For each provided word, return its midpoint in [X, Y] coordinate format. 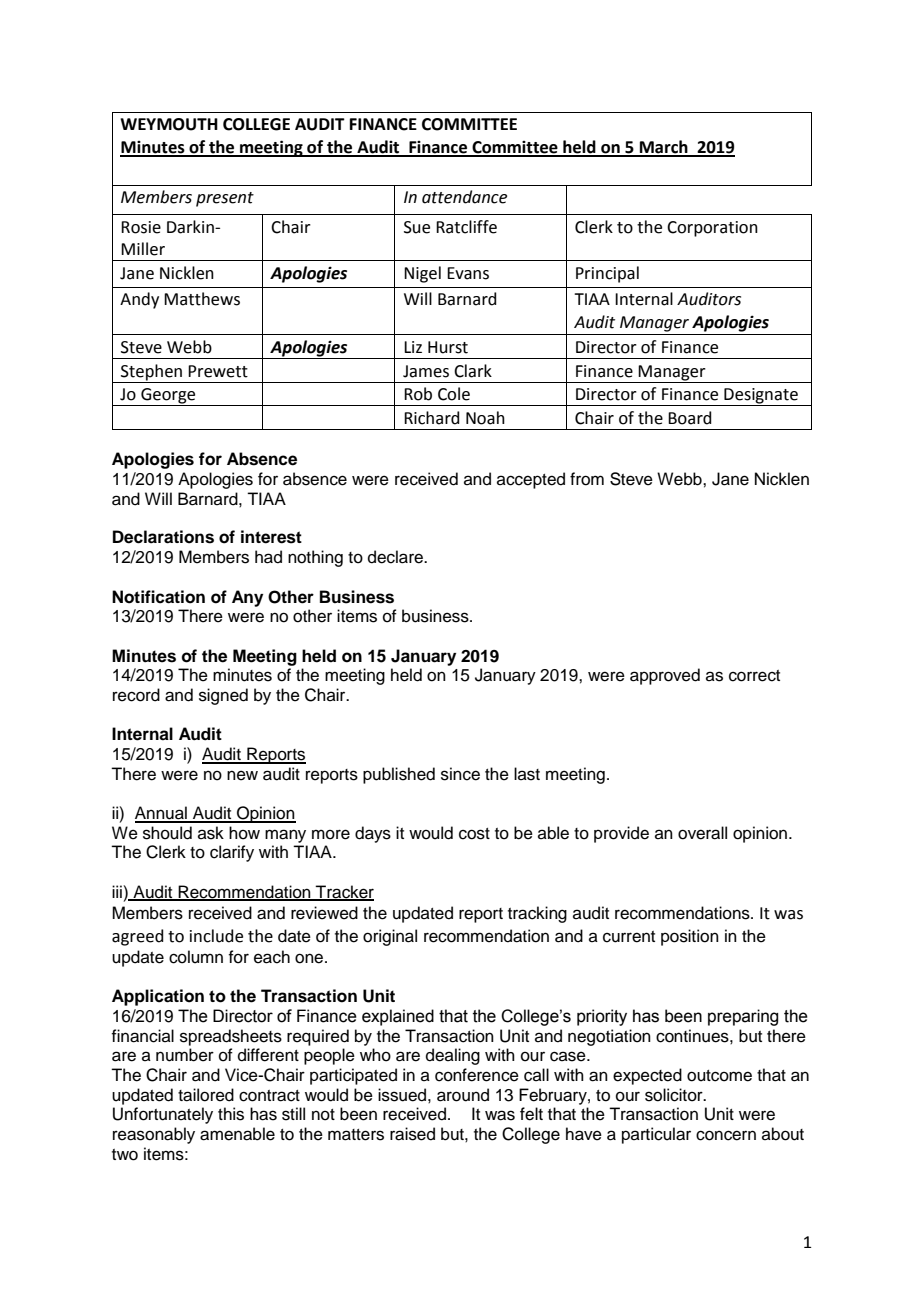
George [168, 397]
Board [690, 418]
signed [223, 696]
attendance [464, 197]
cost [474, 834]
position [690, 937]
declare [396, 557]
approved [665, 676]
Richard [432, 418]
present [225, 199]
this [231, 1114]
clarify [232, 853]
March [664, 148]
